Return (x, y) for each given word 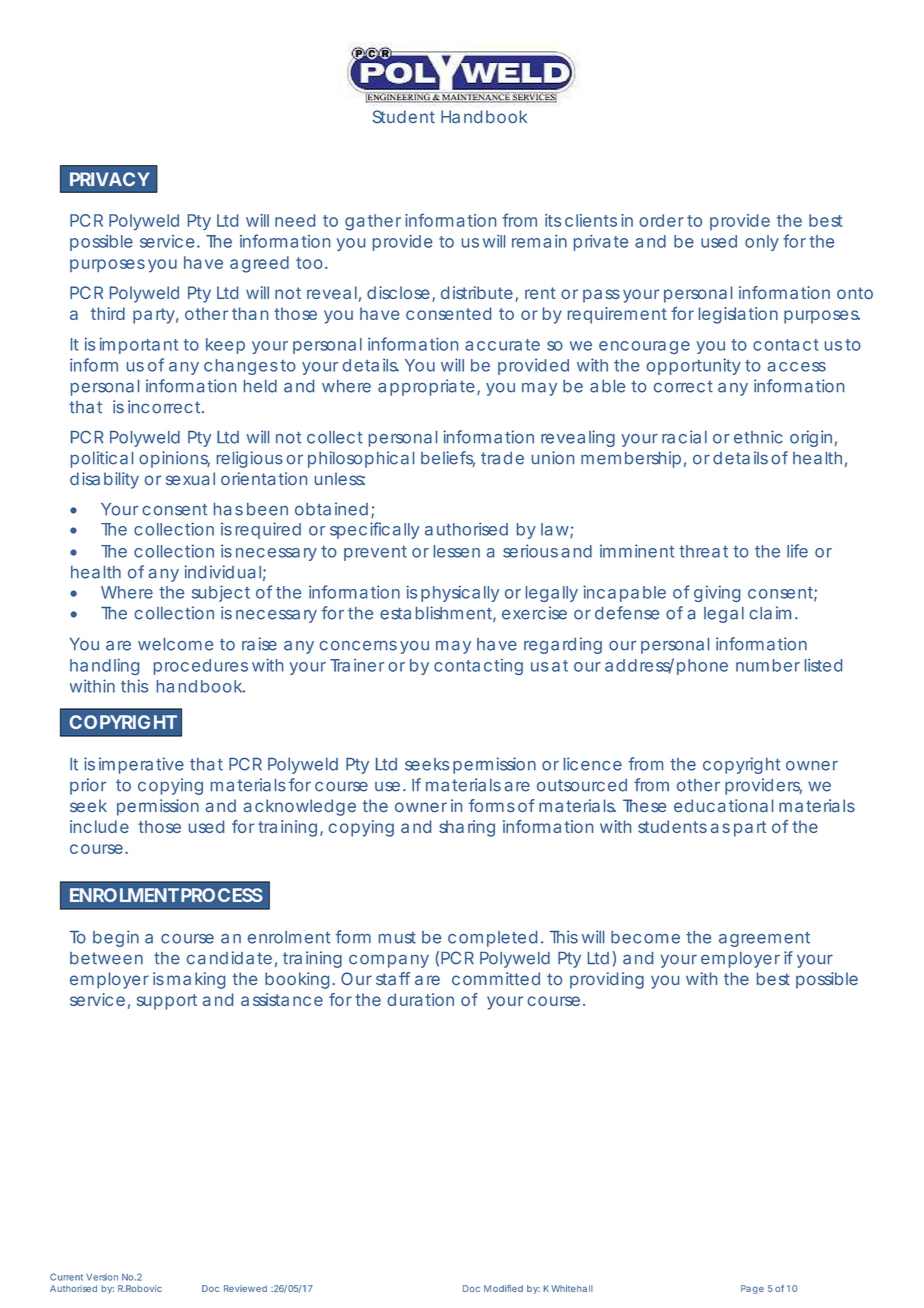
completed (492, 939)
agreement (764, 939)
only (762, 243)
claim (770, 613)
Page (752, 1289)
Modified (503, 1288)
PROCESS (222, 895)
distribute (477, 292)
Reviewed (245, 1288)
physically (460, 593)
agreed (259, 264)
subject (221, 593)
